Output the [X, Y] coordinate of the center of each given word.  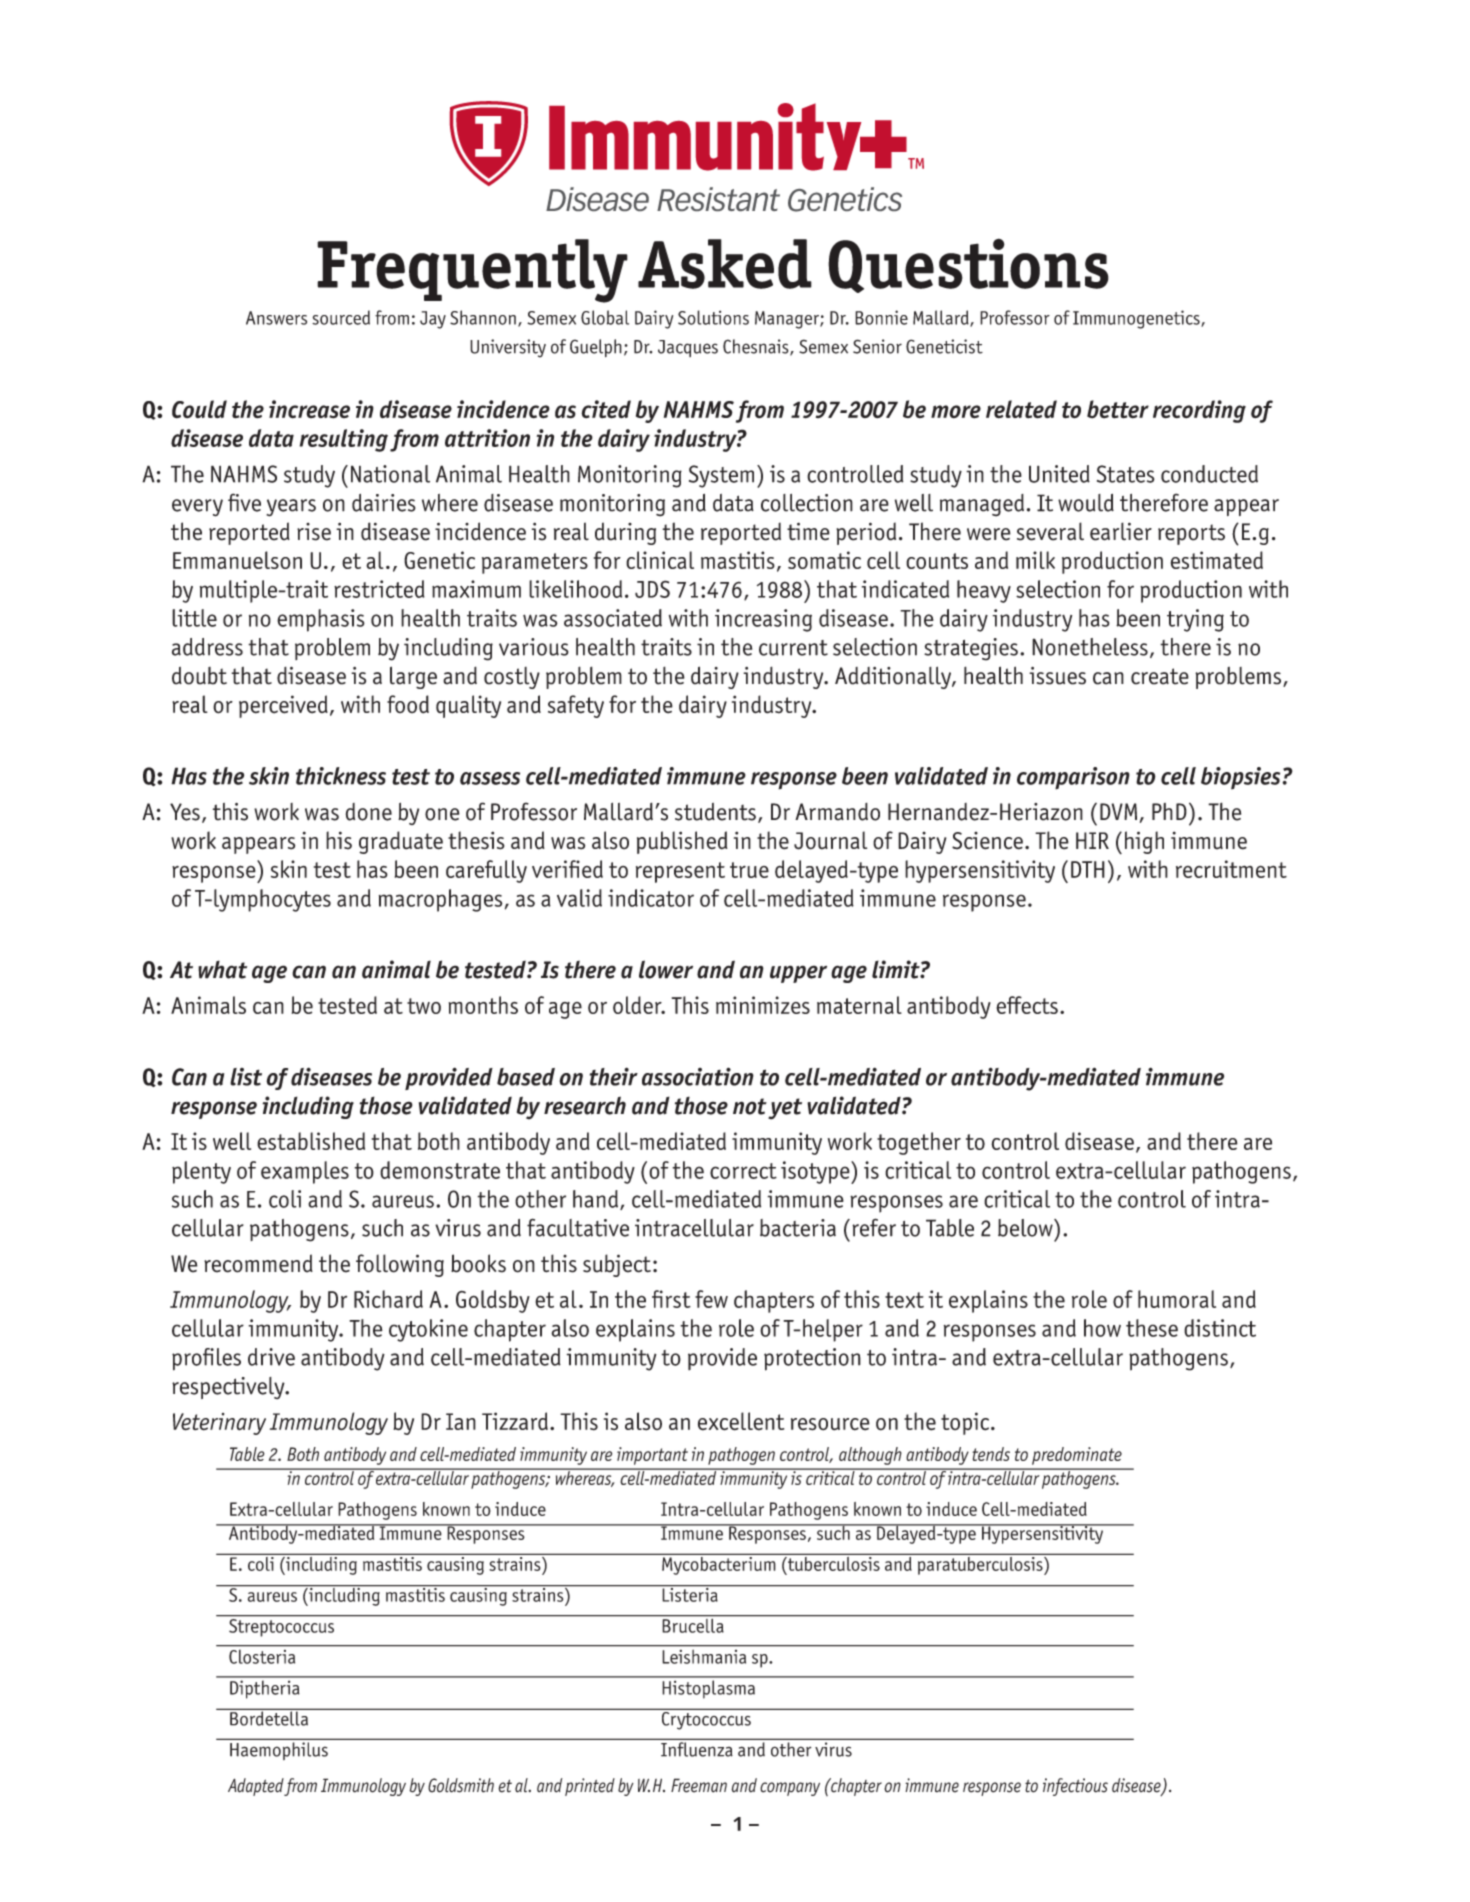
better [1118, 409]
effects [1027, 1005]
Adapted [256, 1787]
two [424, 1006]
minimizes [763, 1005]
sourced [341, 317]
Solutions [713, 317]
